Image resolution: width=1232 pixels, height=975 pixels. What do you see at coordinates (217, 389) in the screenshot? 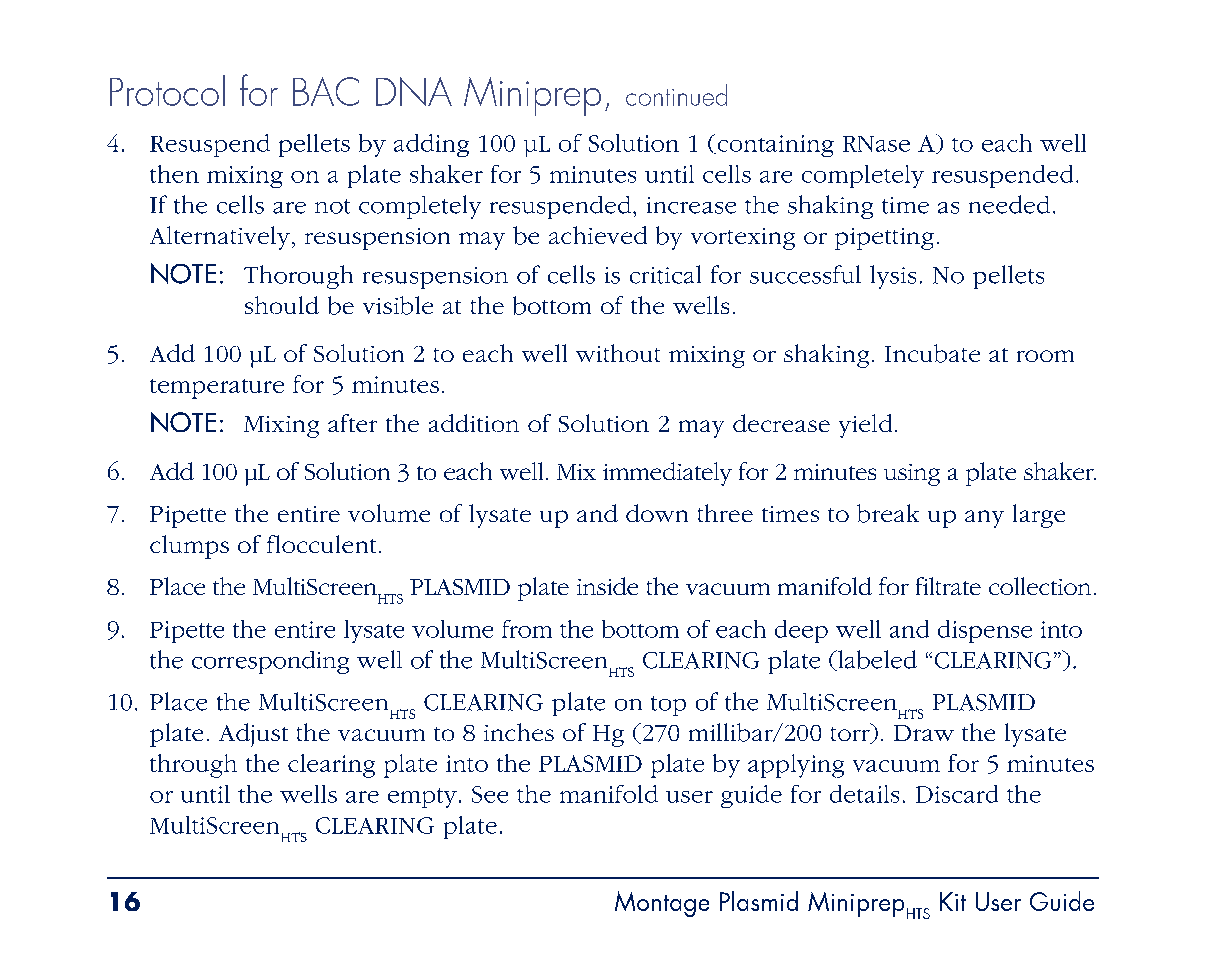
I see `temperature` at bounding box center [217, 389].
